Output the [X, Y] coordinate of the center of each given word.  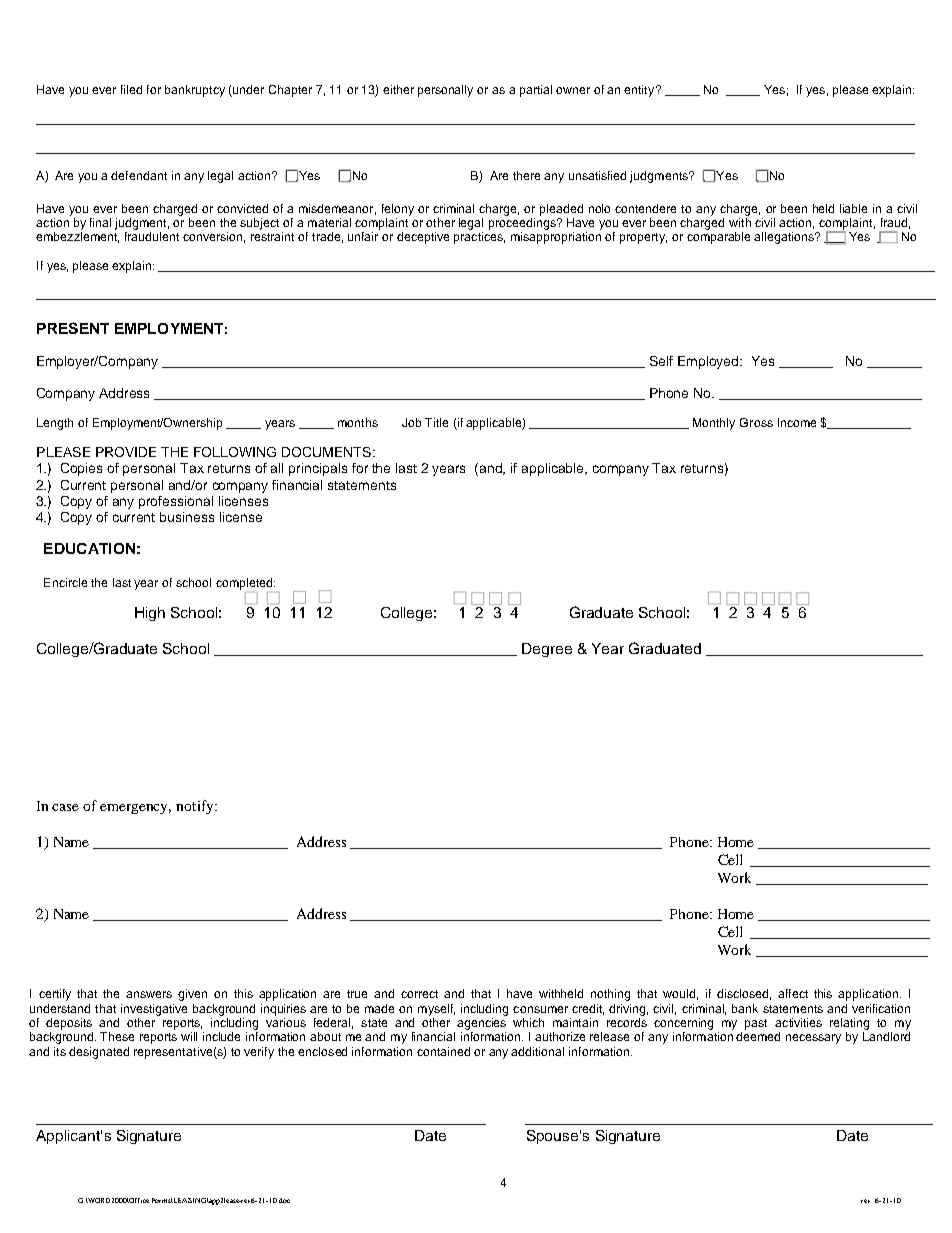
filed [131, 89]
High [150, 614]
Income [797, 422]
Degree [547, 650]
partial [536, 91]
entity [640, 91]
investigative [154, 1010]
